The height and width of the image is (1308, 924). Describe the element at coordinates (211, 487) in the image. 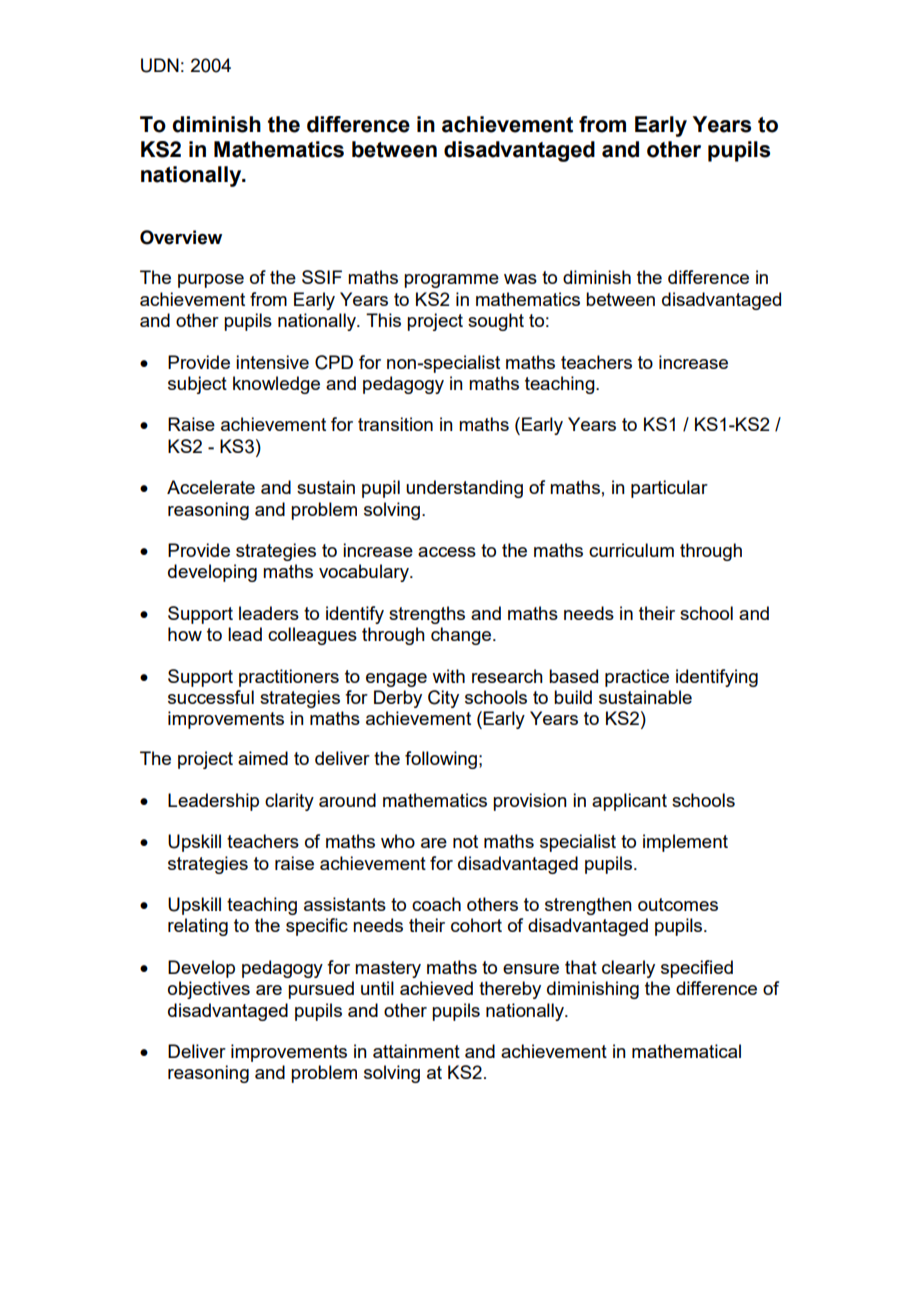

I see `Accelerate` at that location.
